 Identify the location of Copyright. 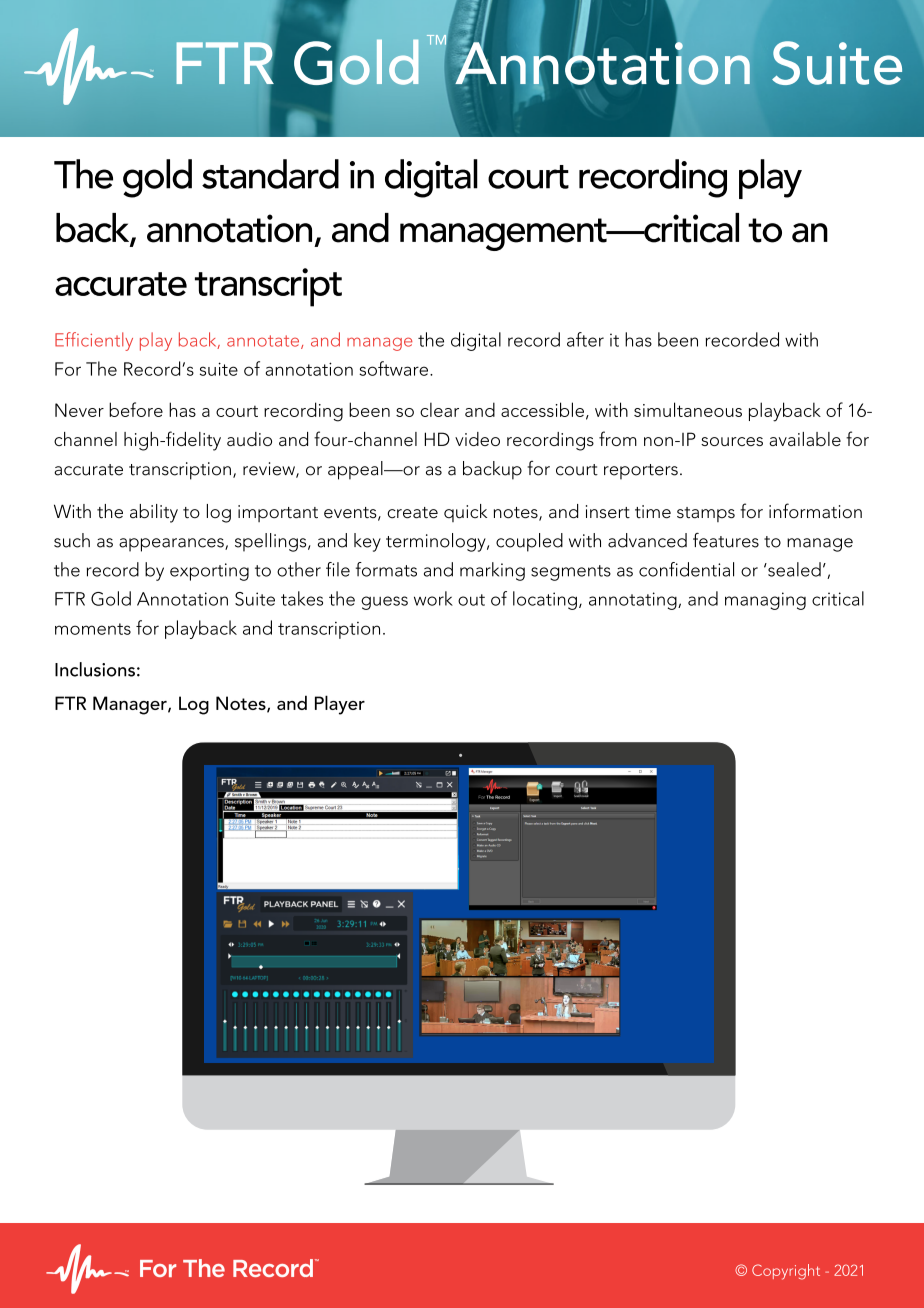
(786, 1272).
